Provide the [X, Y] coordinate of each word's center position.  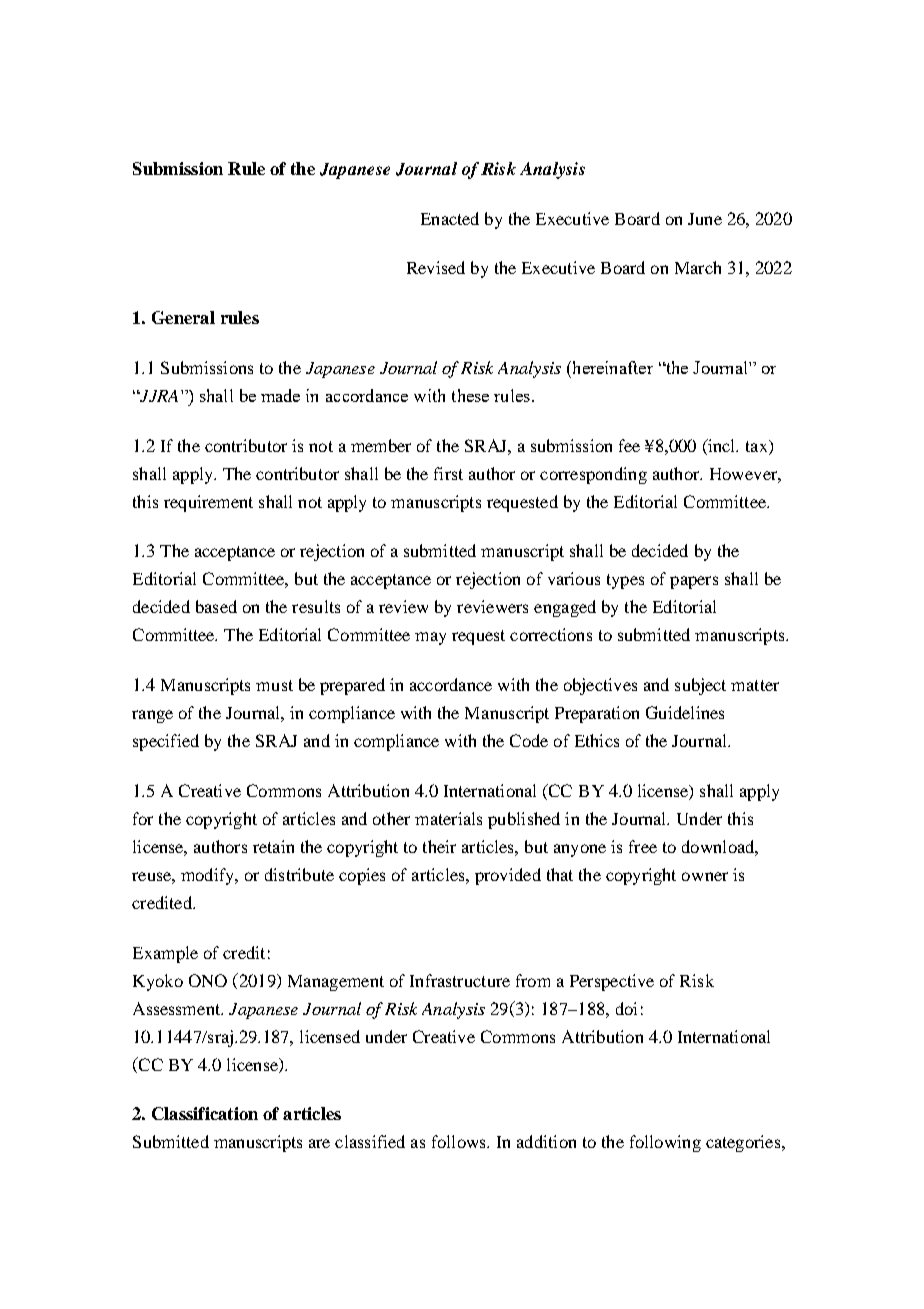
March [698, 267]
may [430, 638]
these [470, 395]
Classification [205, 1113]
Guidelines [685, 712]
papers [694, 582]
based [216, 606]
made [280, 395]
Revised [436, 267]
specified [166, 742]
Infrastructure [460, 980]
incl [722, 445]
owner [705, 876]
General [183, 317]
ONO [208, 980]
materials [448, 818]
